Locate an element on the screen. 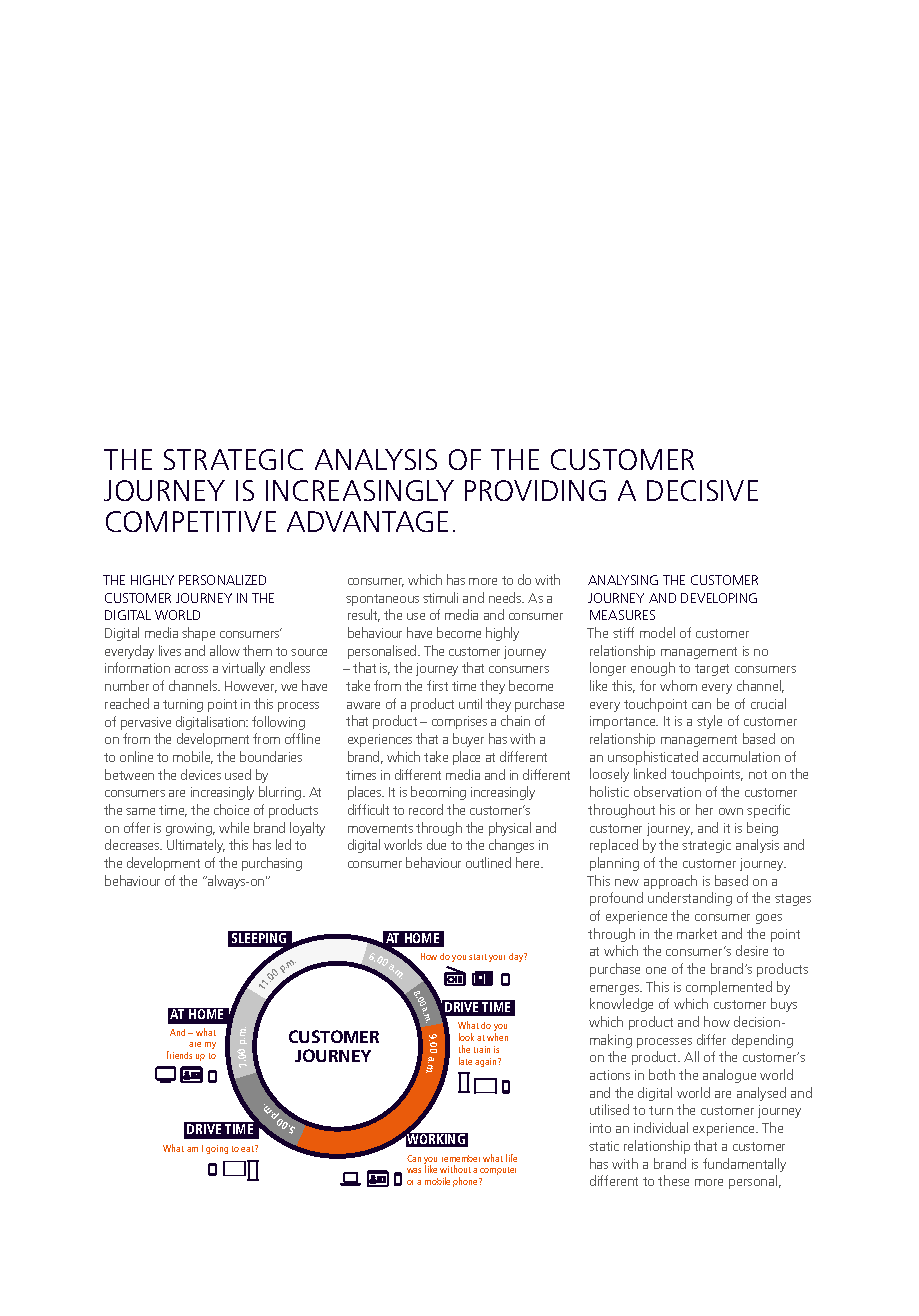 This screenshot has height=1316, width=919. target is located at coordinates (712, 670).
